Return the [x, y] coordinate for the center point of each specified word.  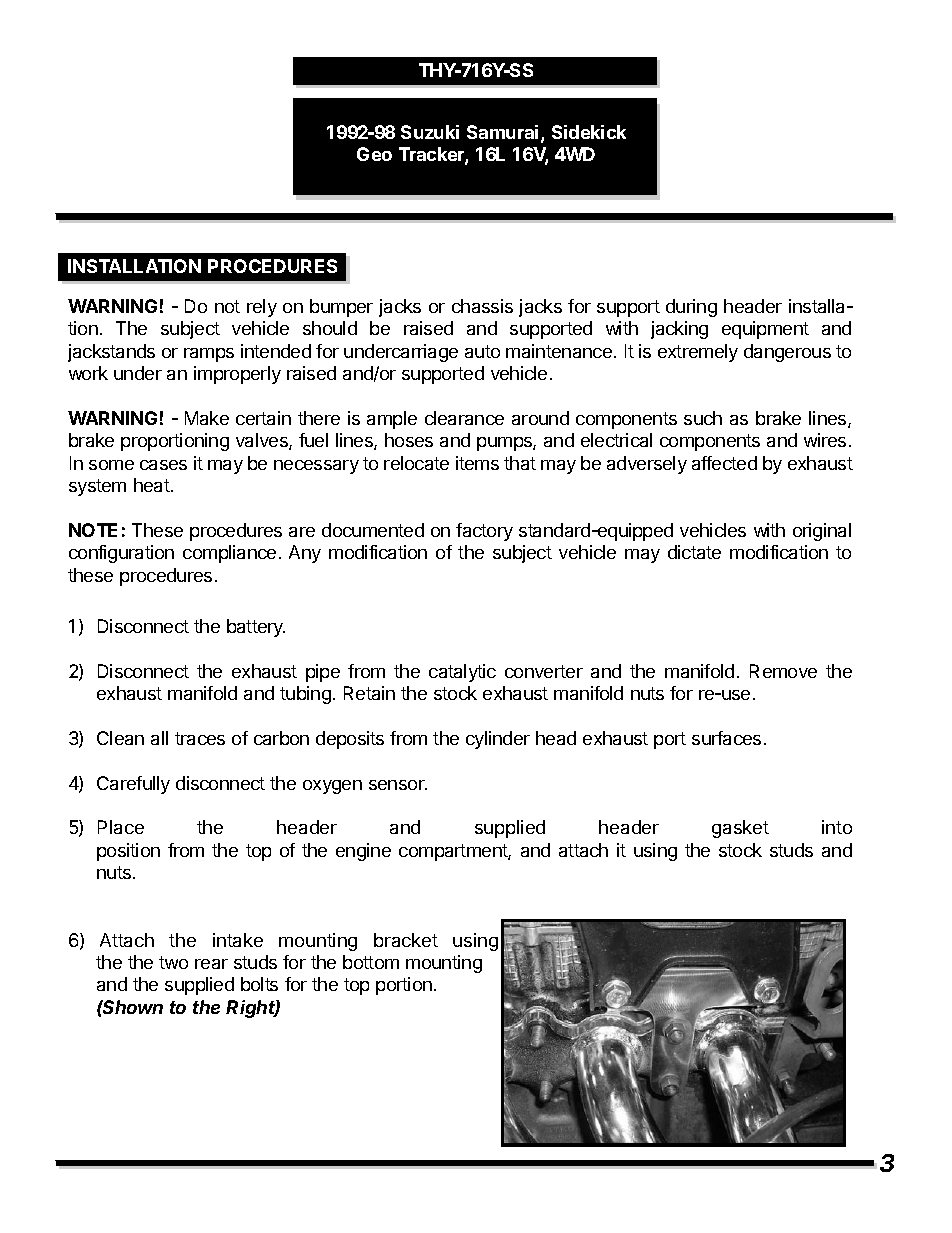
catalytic [462, 673]
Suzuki [430, 132]
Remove [783, 671]
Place [121, 827]
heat [153, 485]
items [477, 463]
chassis [482, 306]
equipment [765, 330]
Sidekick [589, 132]
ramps [209, 355]
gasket [740, 829]
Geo [374, 154]
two [173, 962]
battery [256, 628]
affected [724, 463]
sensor [398, 785]
